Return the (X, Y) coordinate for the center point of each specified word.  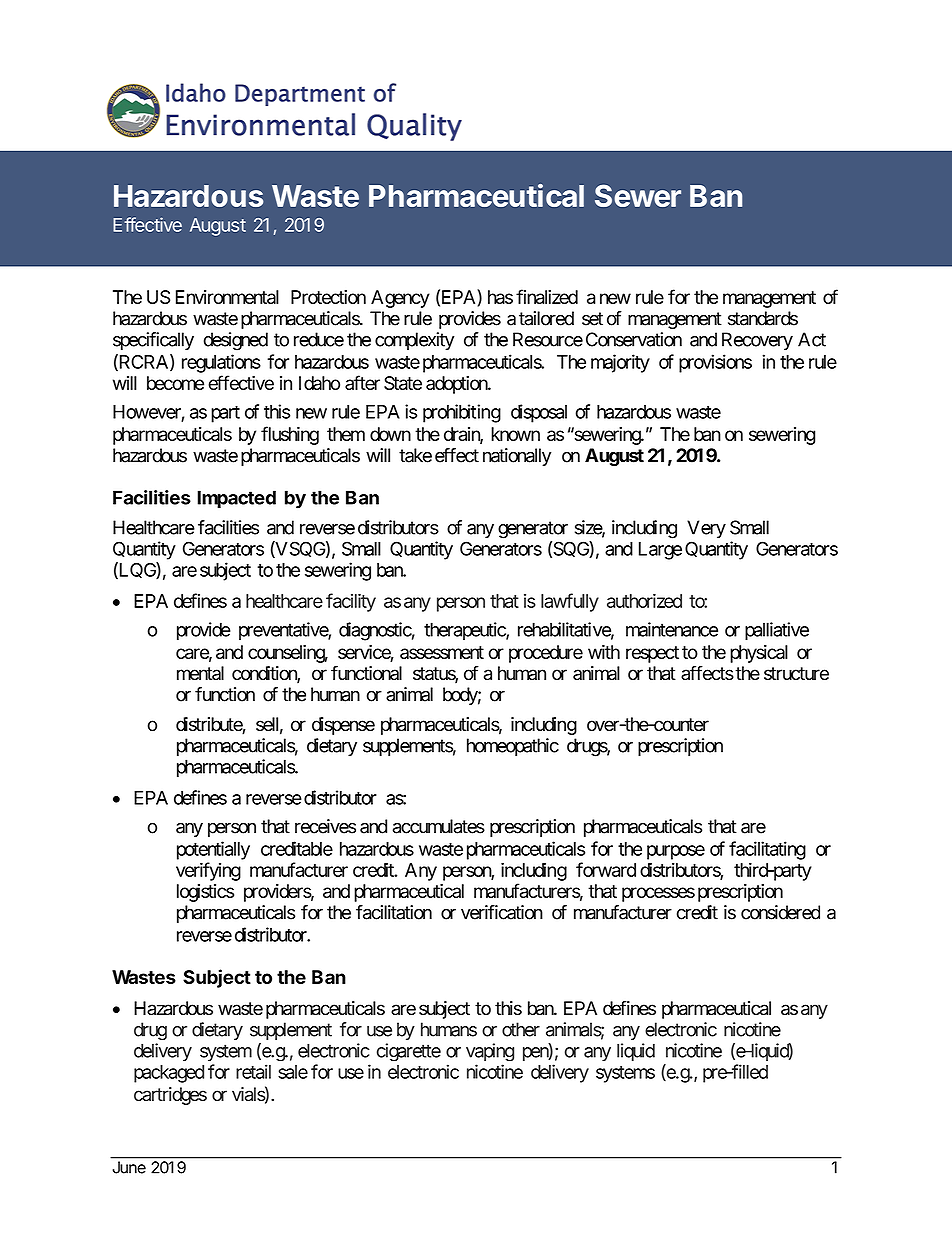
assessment (442, 652)
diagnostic (375, 631)
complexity (414, 341)
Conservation (634, 339)
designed (236, 341)
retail (253, 1071)
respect (652, 654)
